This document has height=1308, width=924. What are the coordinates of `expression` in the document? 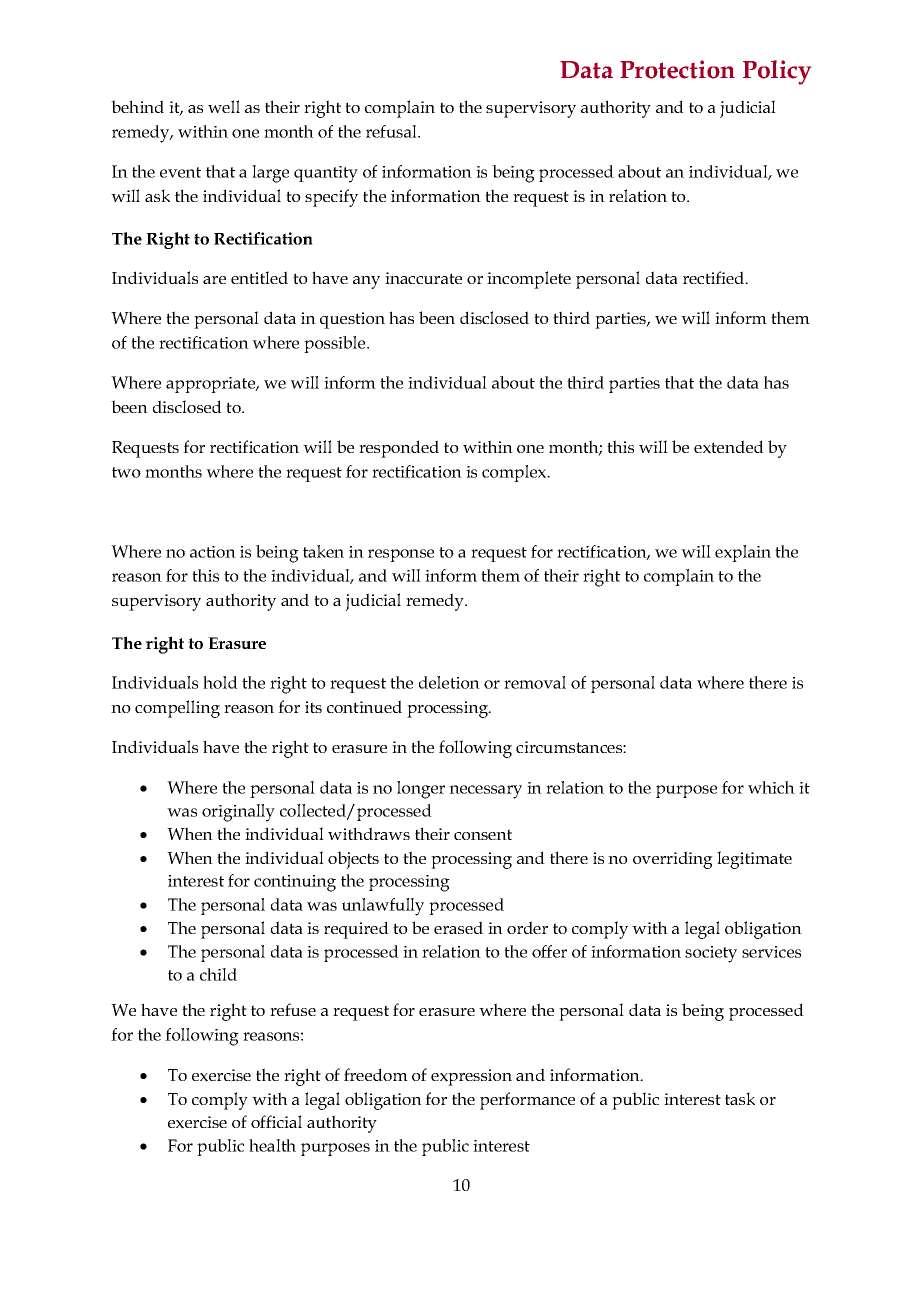 It's located at (471, 1077).
